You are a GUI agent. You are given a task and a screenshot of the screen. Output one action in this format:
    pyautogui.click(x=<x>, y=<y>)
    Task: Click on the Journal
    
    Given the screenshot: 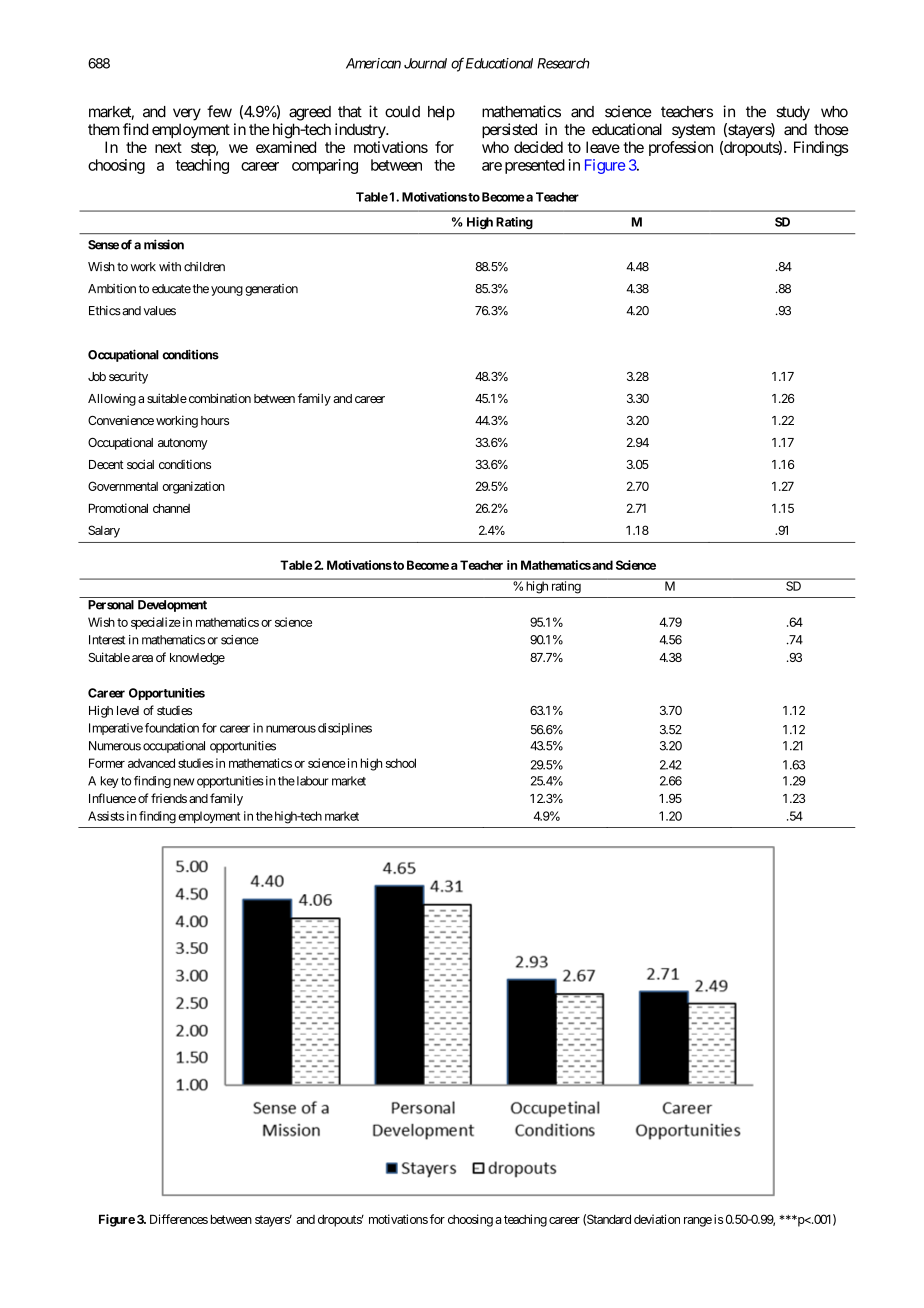 What is the action you would take?
    pyautogui.click(x=425, y=63)
